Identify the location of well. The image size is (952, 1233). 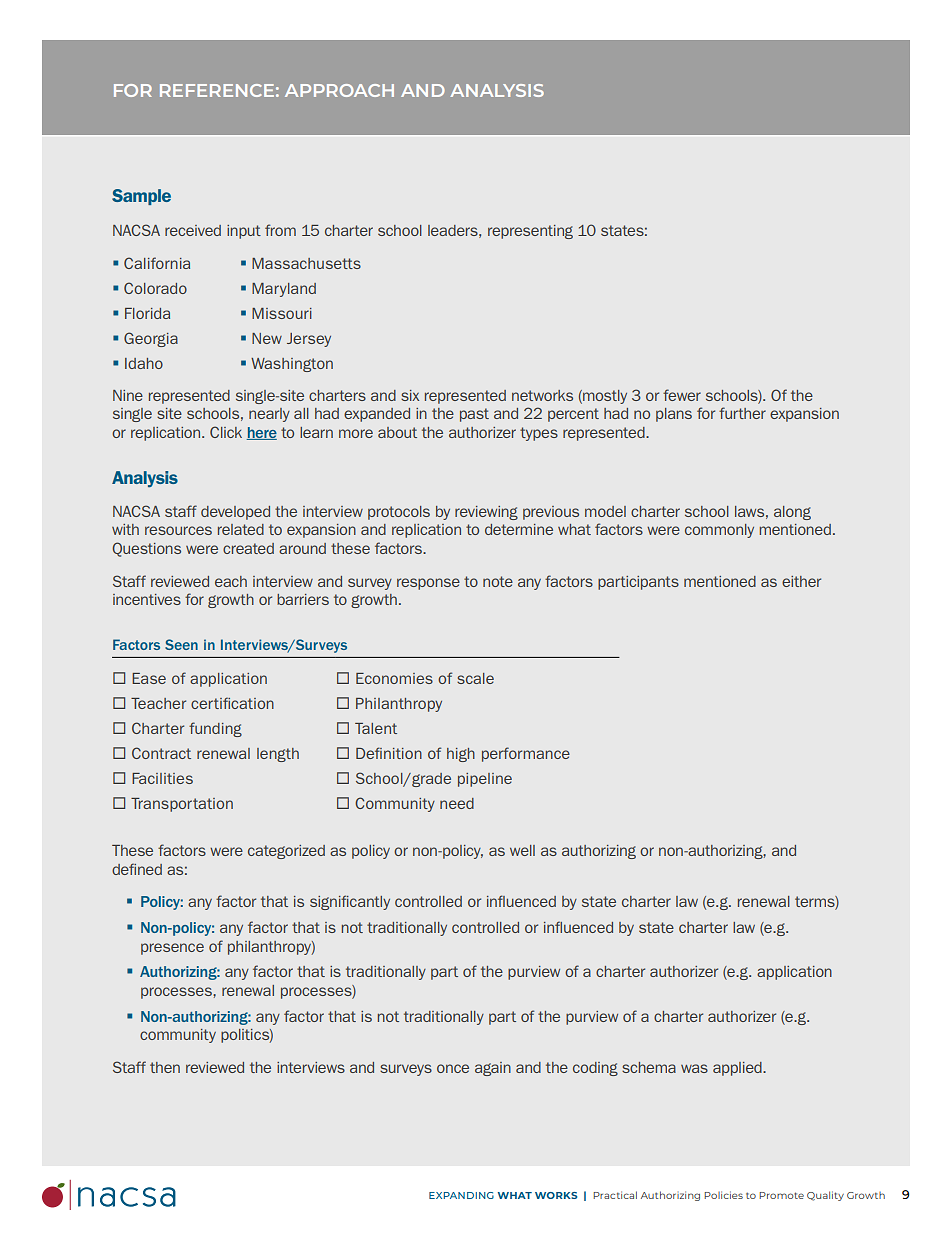
(522, 850).
